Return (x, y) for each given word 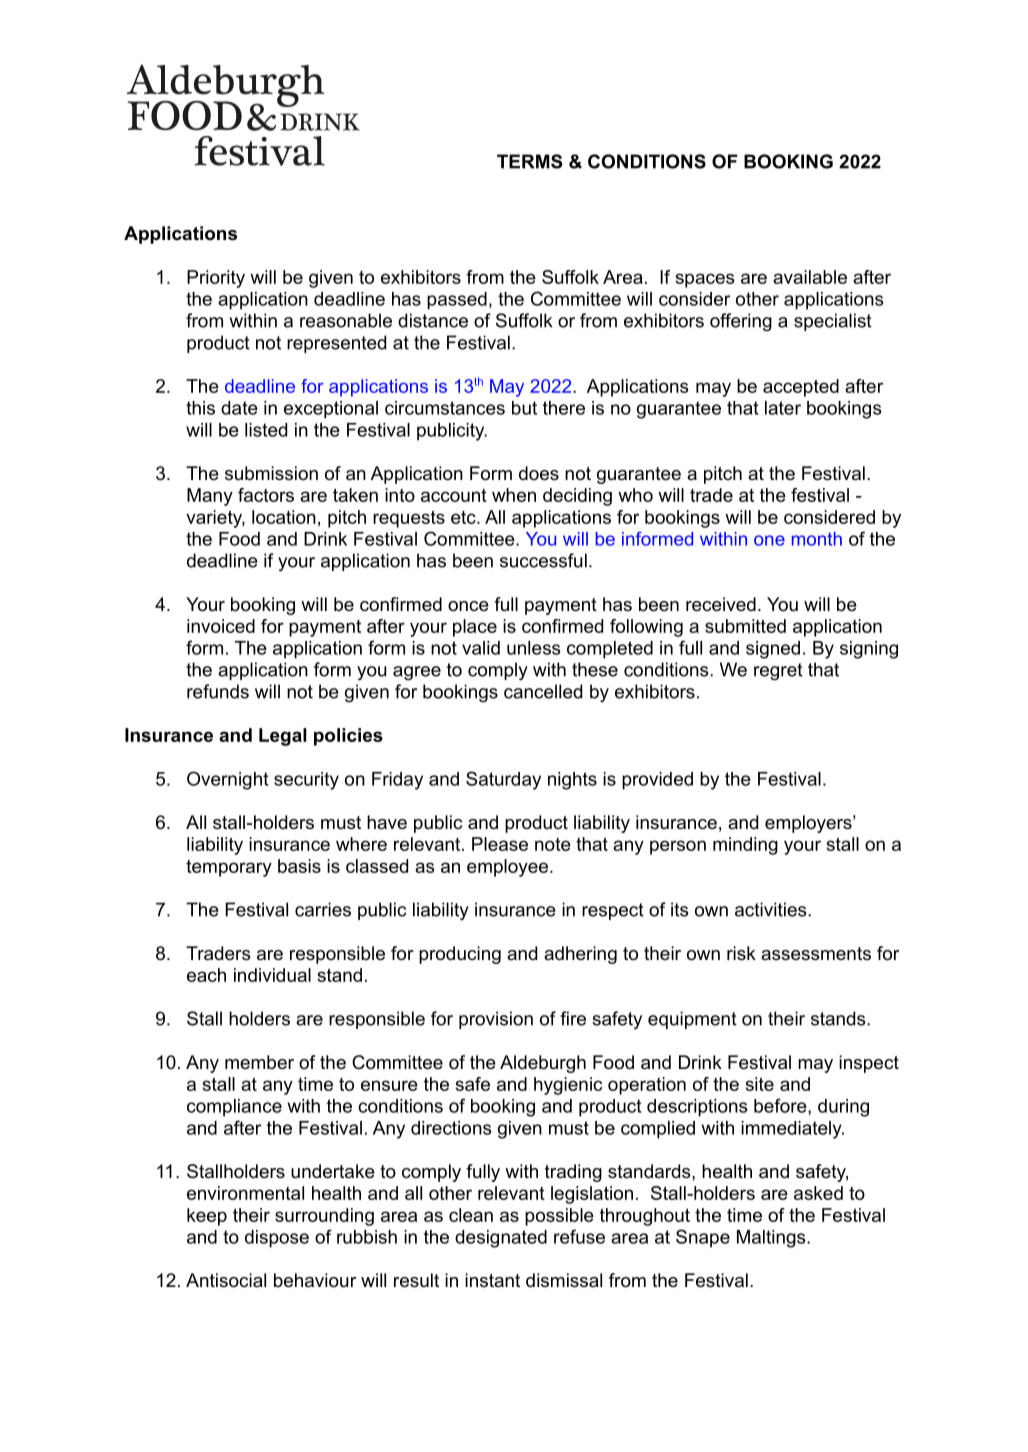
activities (772, 909)
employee (507, 868)
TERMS (529, 161)
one (769, 540)
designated (501, 1239)
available (810, 277)
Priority (216, 279)
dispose (277, 1239)
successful (543, 560)
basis (299, 866)
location (284, 517)
